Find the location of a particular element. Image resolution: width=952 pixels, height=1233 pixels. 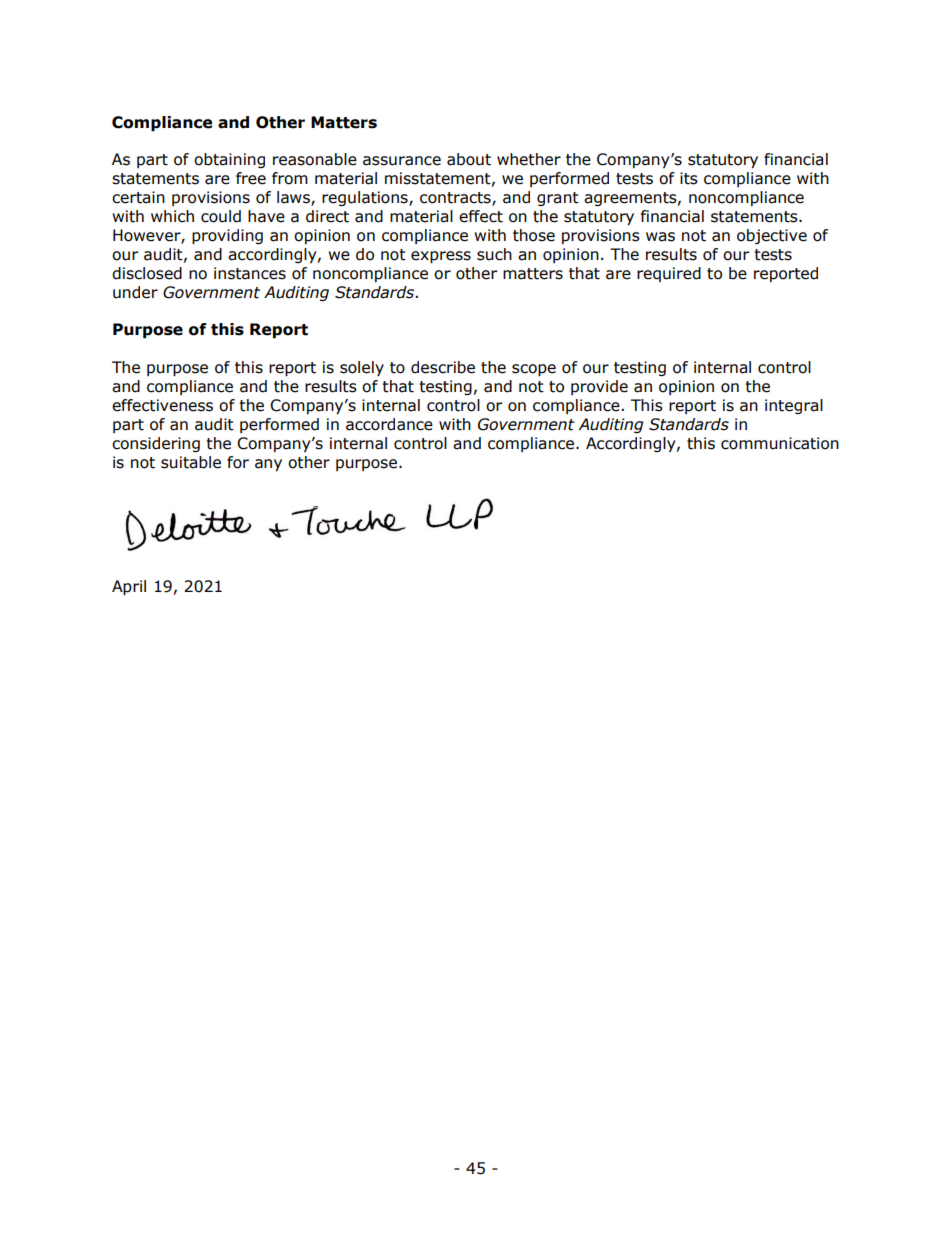

about is located at coordinates (469, 159).
